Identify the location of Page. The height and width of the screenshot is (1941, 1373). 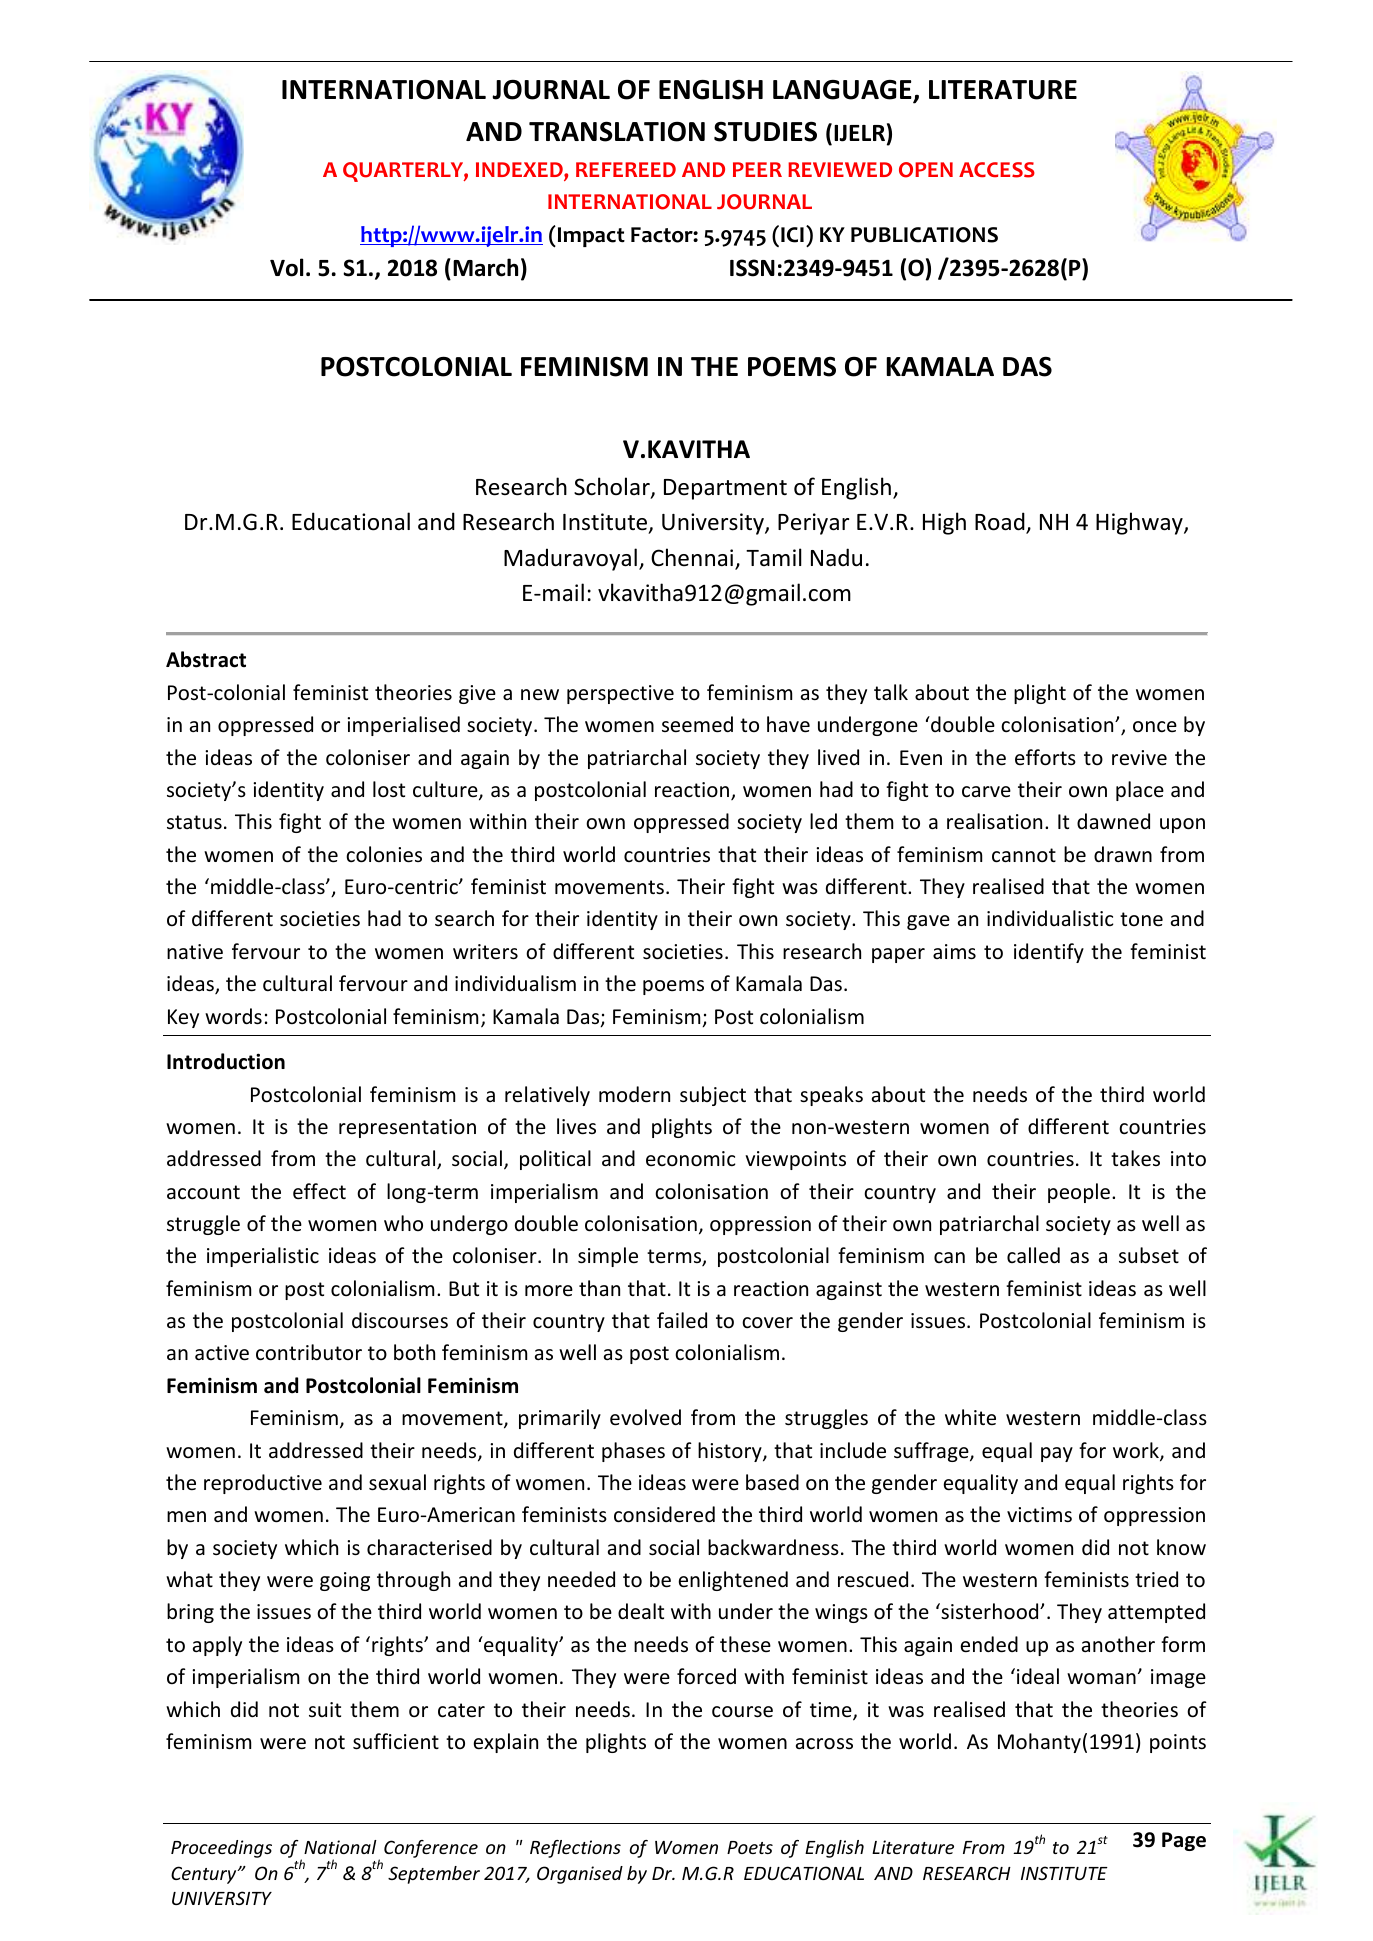
(1184, 1841).
